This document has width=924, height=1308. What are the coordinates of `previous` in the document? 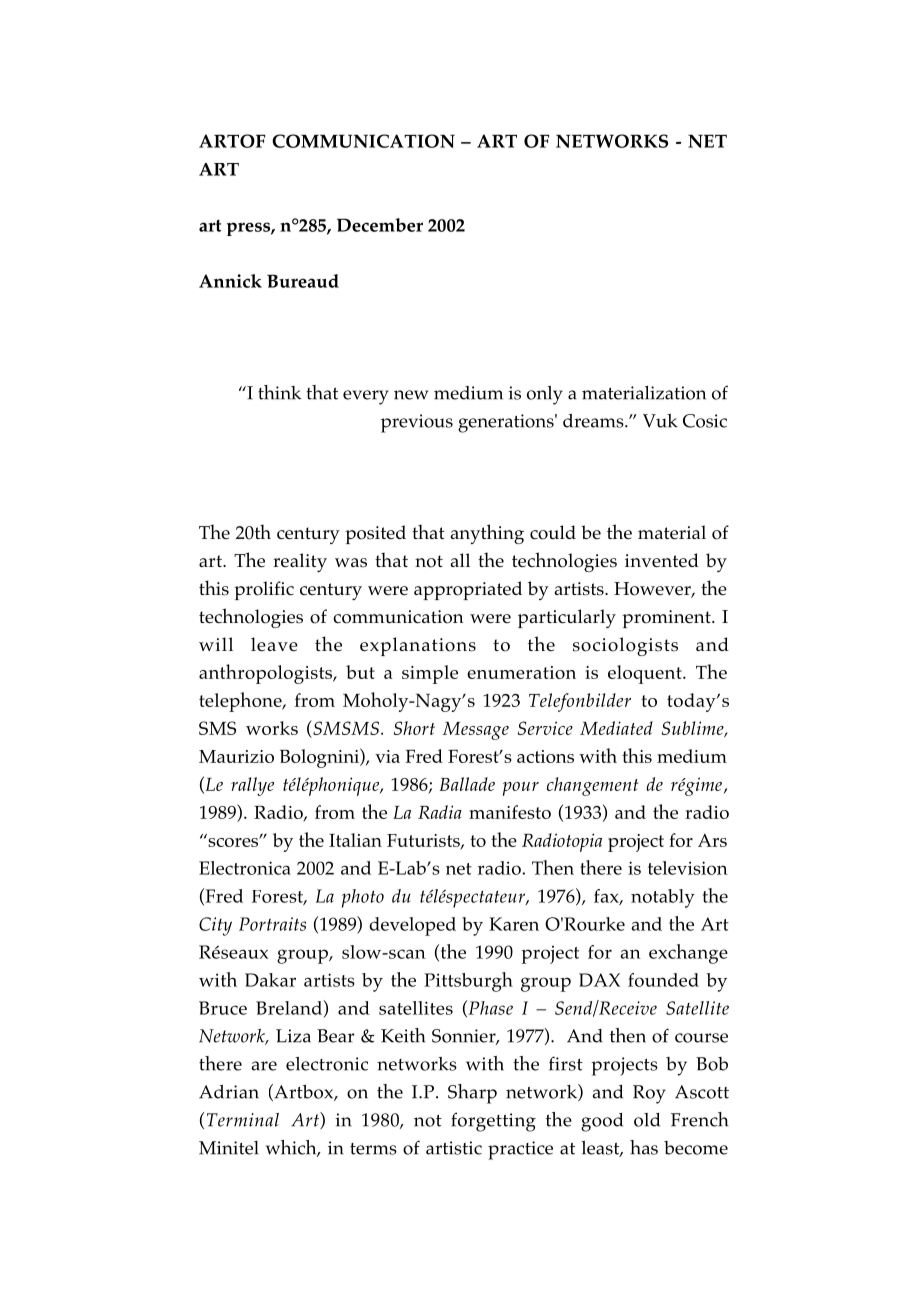 It's located at (417, 423).
